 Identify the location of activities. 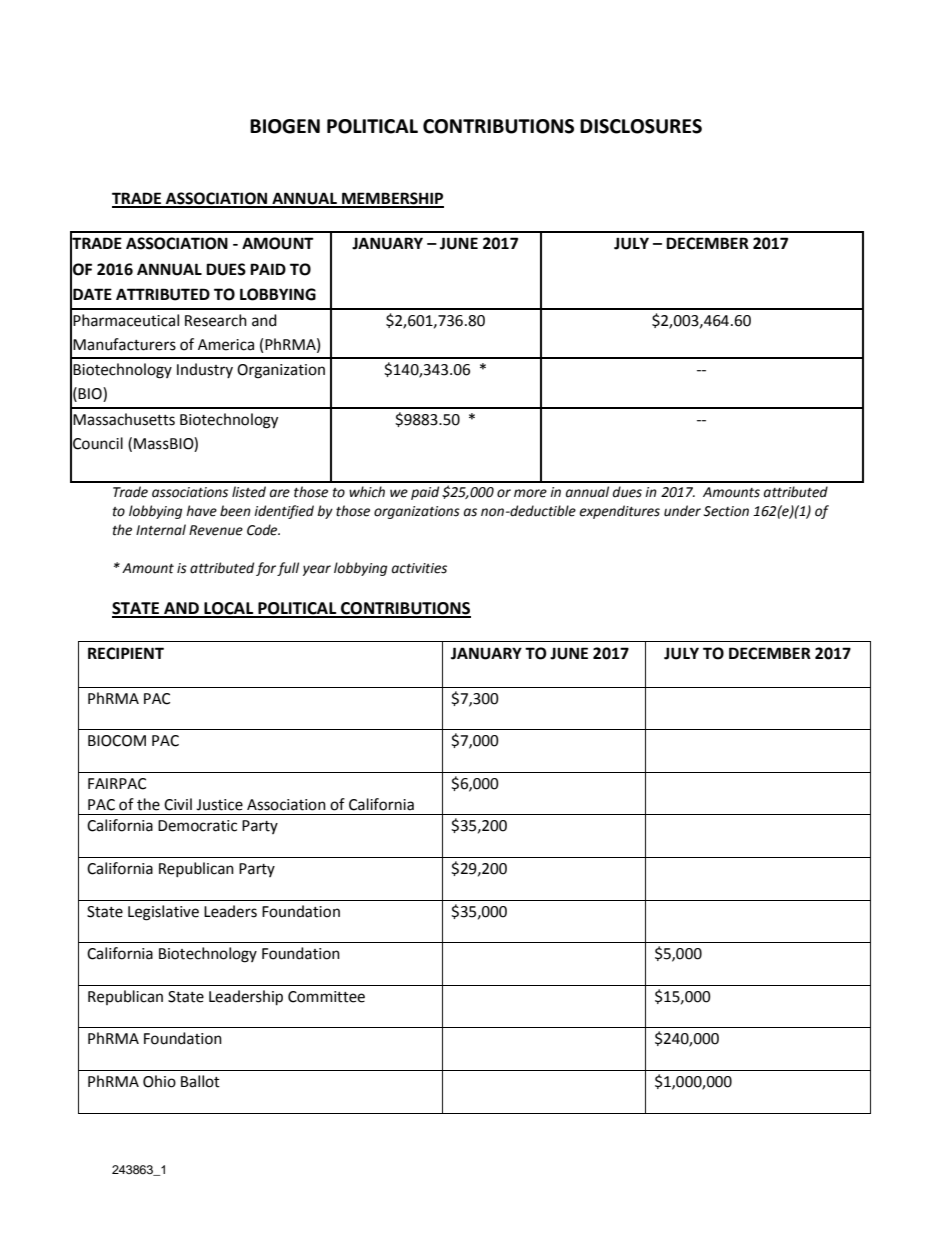
(419, 568).
